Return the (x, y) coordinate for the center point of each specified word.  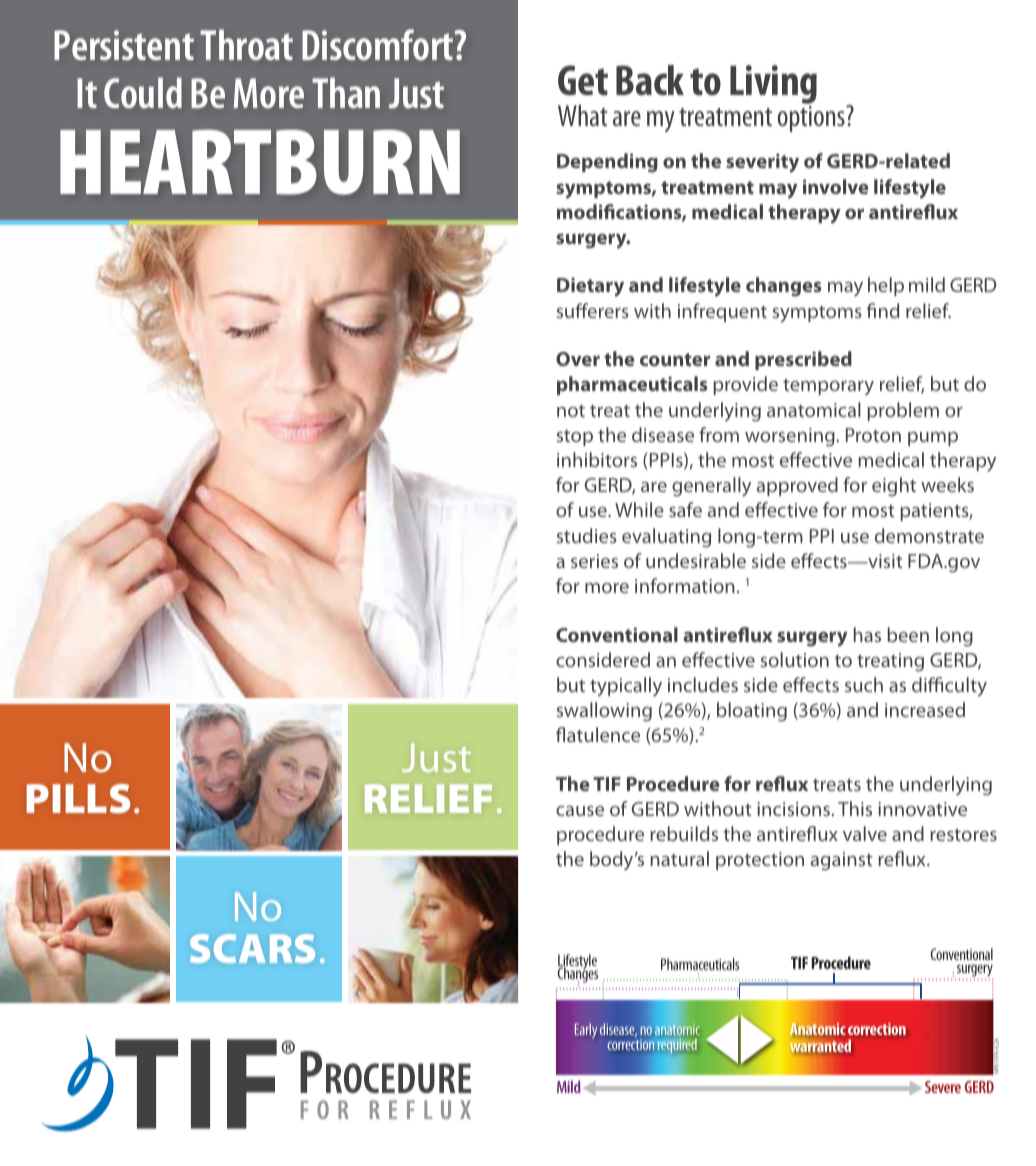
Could (143, 92)
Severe (943, 1087)
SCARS (252, 948)
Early (586, 1030)
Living (773, 86)
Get (583, 80)
